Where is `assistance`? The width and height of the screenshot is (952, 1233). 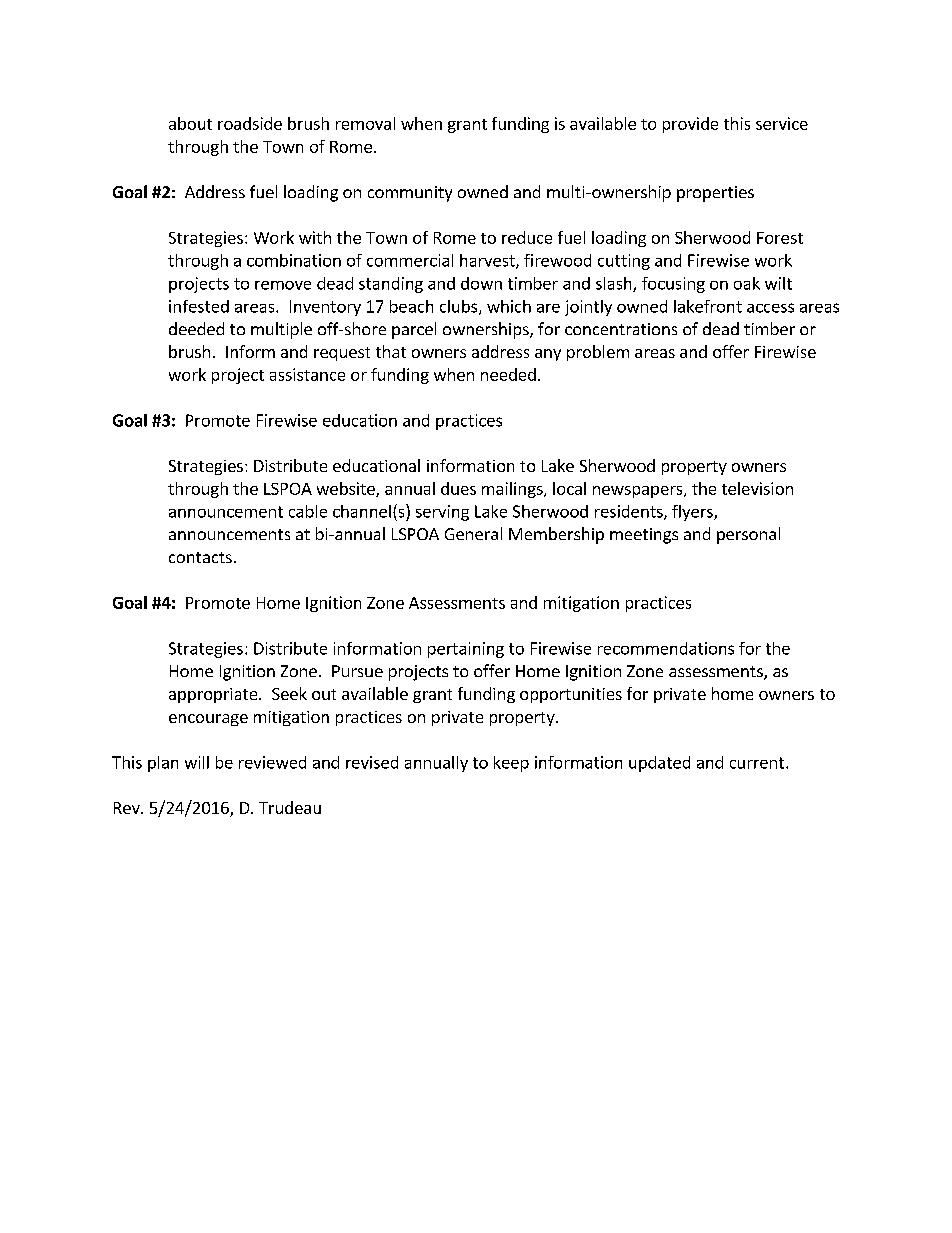
assistance is located at coordinates (307, 374).
